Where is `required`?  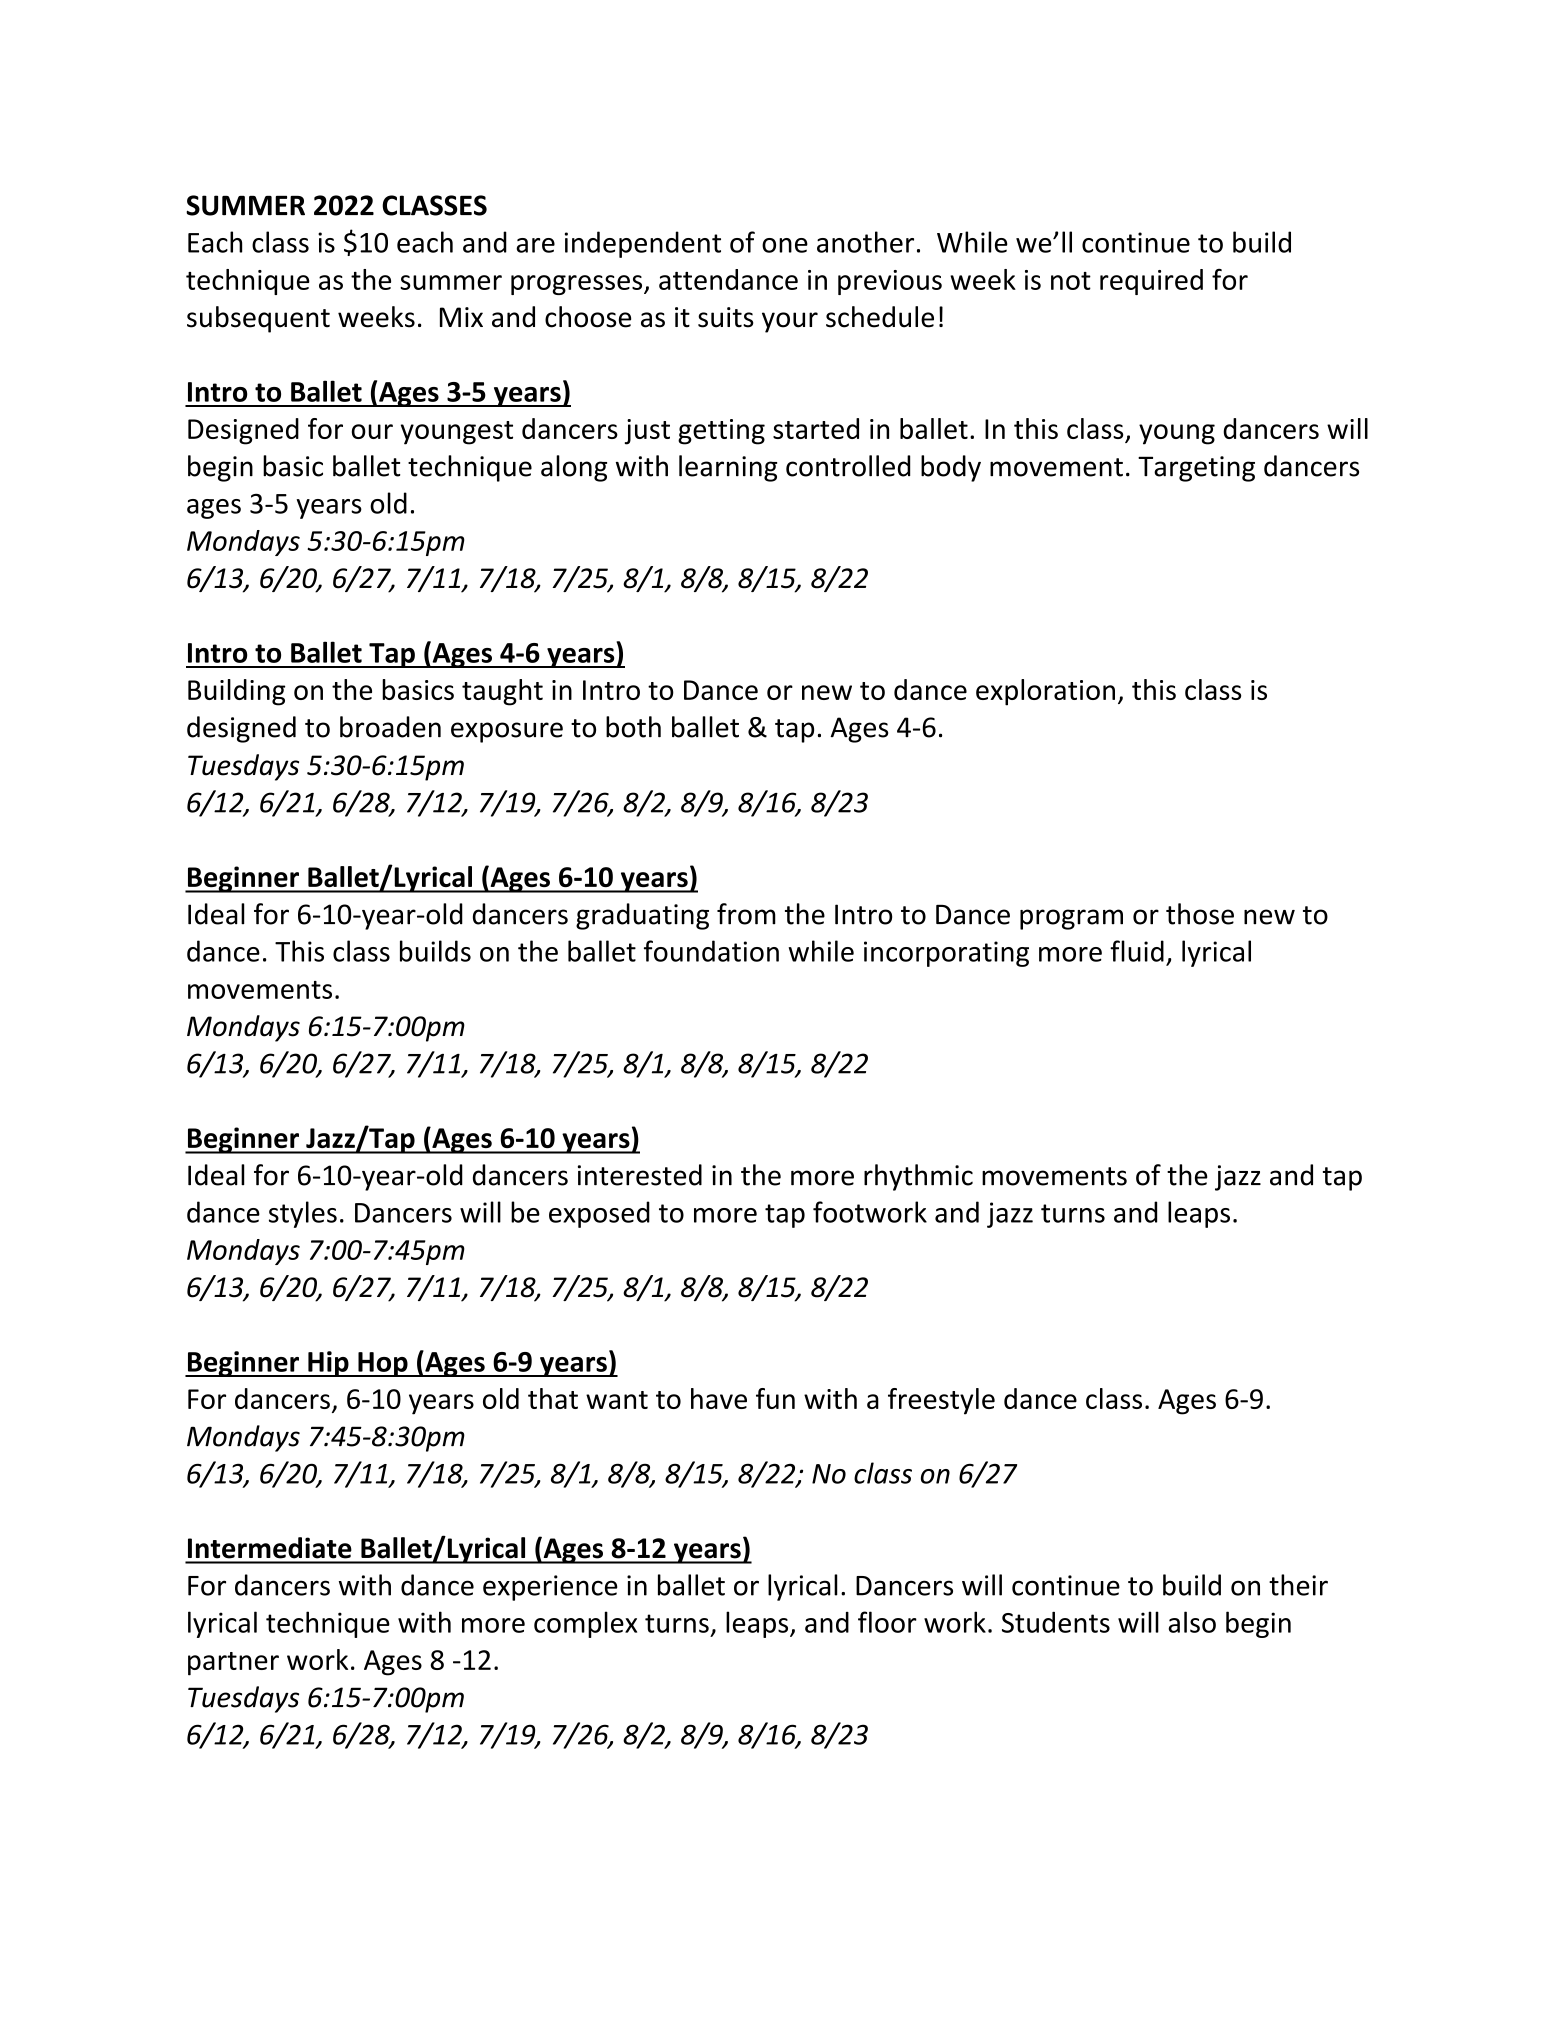
required is located at coordinates (1151, 282).
